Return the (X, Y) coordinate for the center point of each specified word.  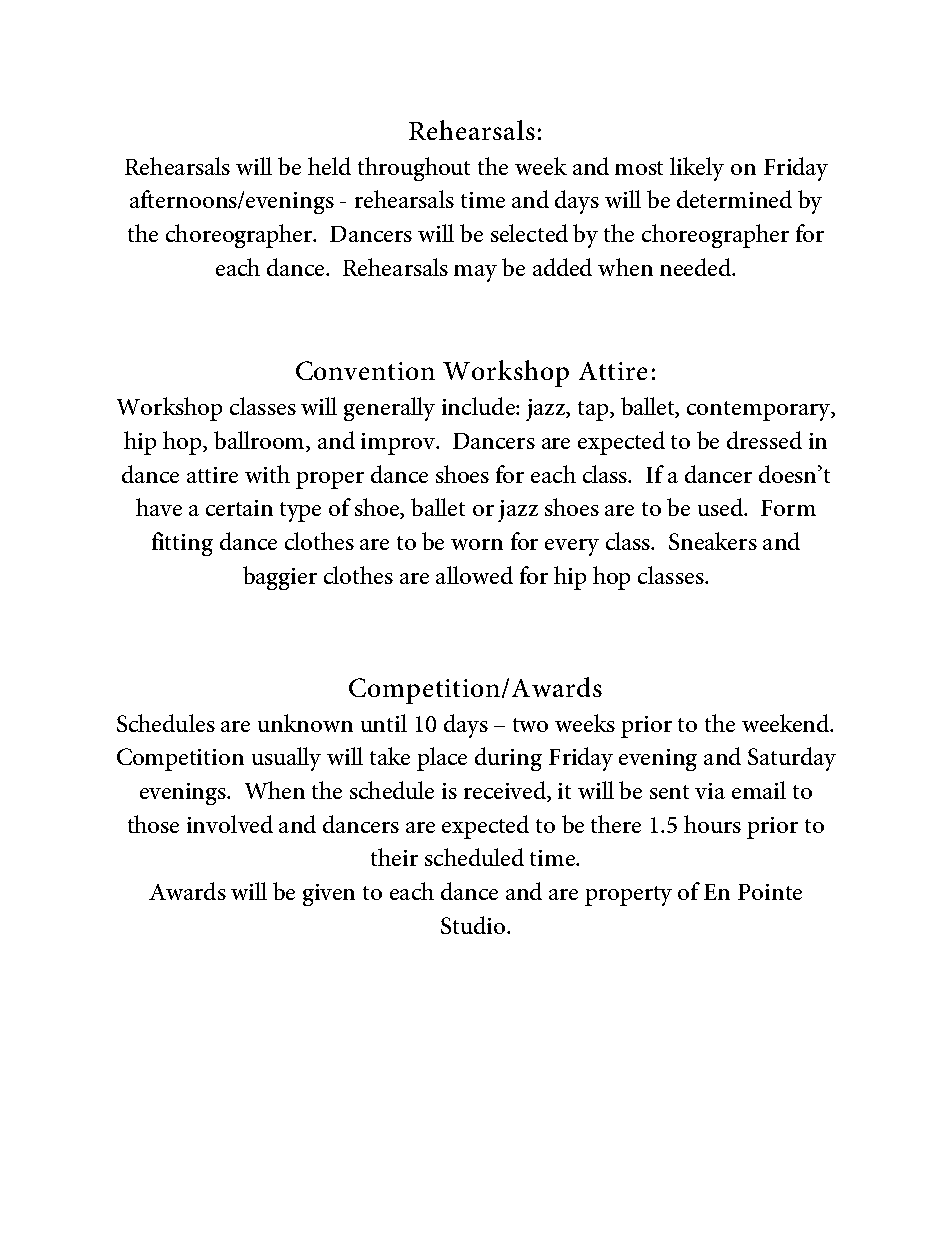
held (329, 166)
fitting (182, 544)
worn (477, 544)
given (329, 895)
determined (734, 199)
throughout (414, 169)
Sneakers (713, 541)
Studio (474, 925)
